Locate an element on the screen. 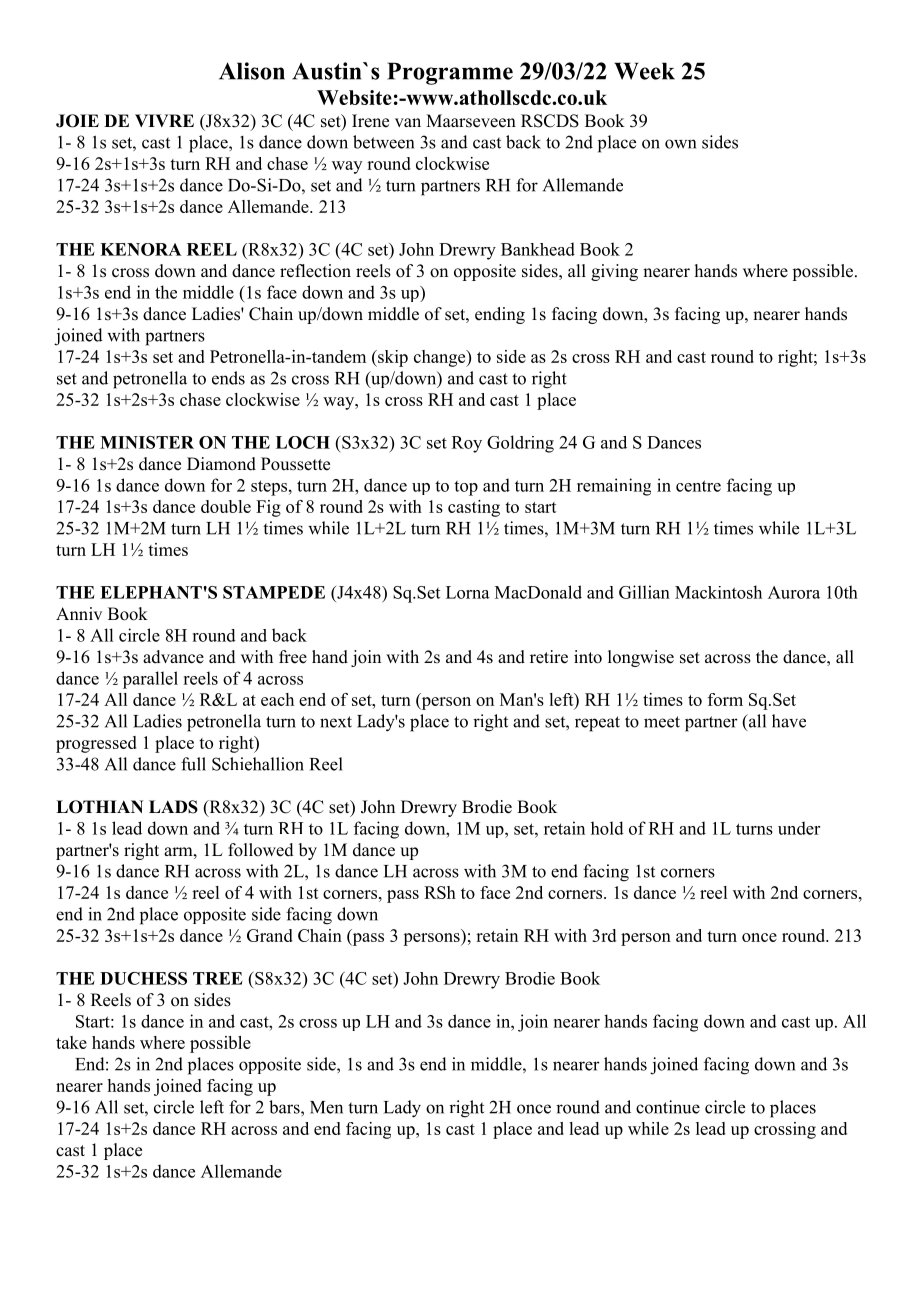 Image resolution: width=924 pixels, height=1308 pixels. Men is located at coordinates (326, 1107).
